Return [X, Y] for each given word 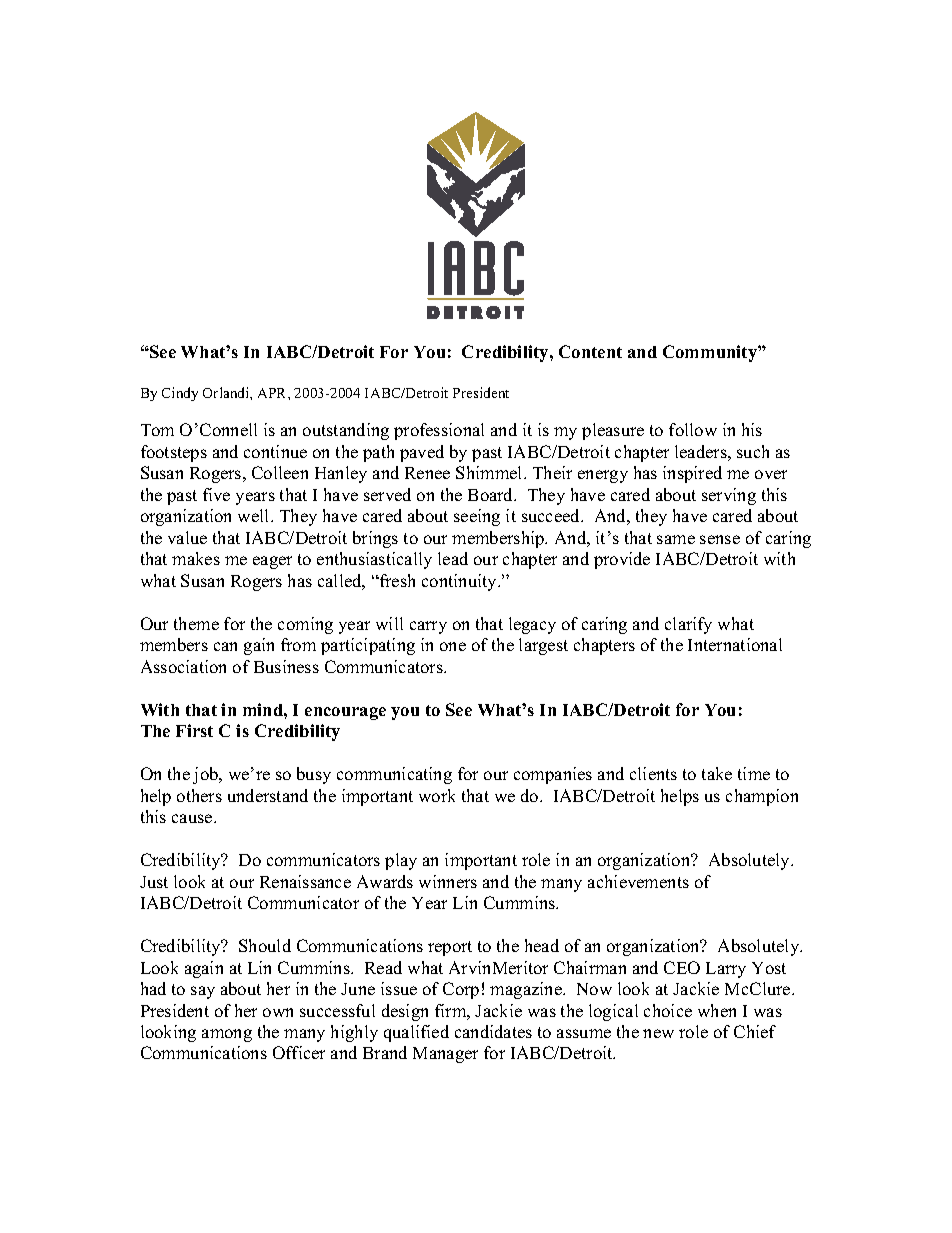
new [658, 1033]
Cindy [180, 394]
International [735, 644]
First [194, 730]
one [453, 646]
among [227, 1035]
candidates [493, 1031]
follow [693, 429]
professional [439, 431]
